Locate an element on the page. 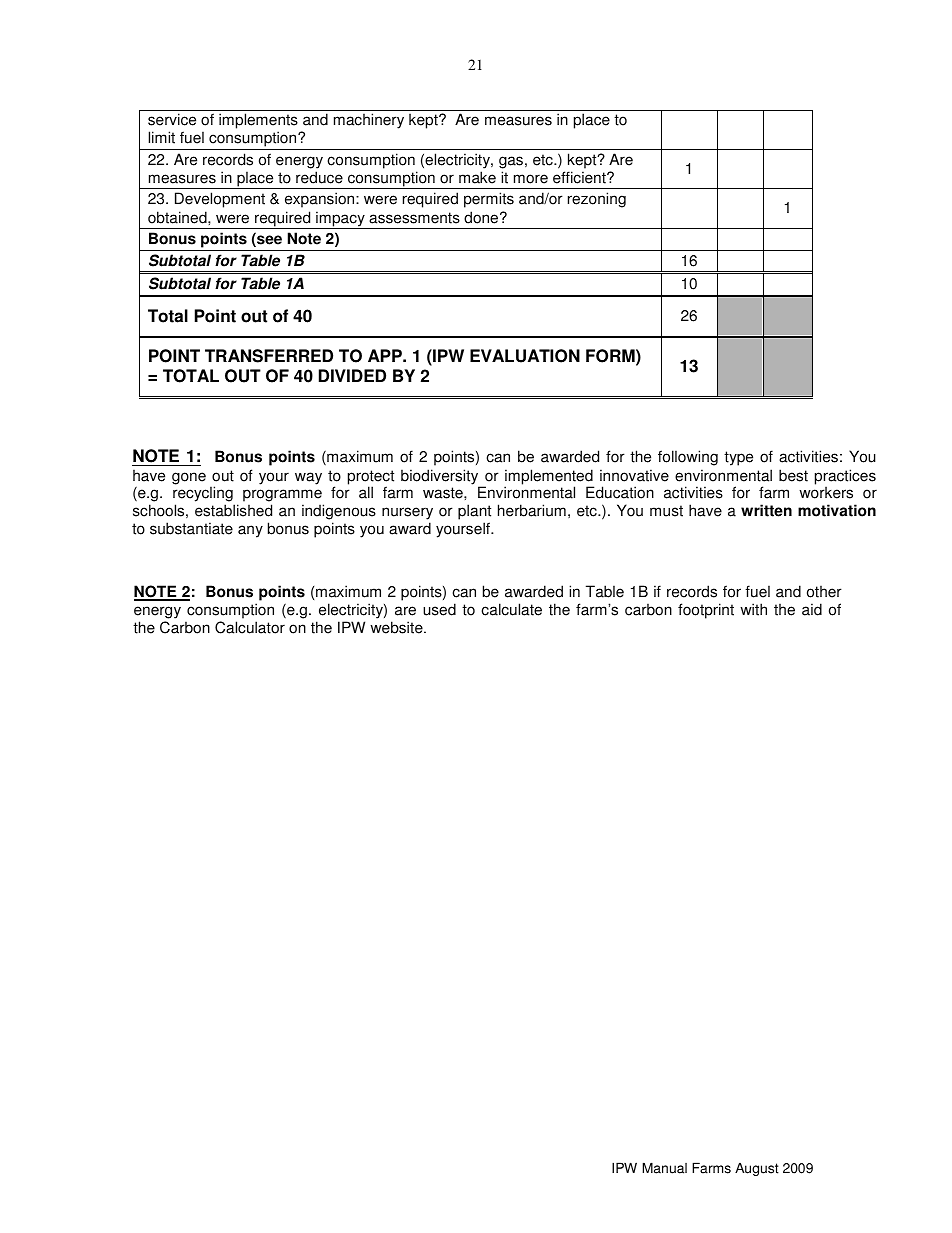  make is located at coordinates (477, 177).
